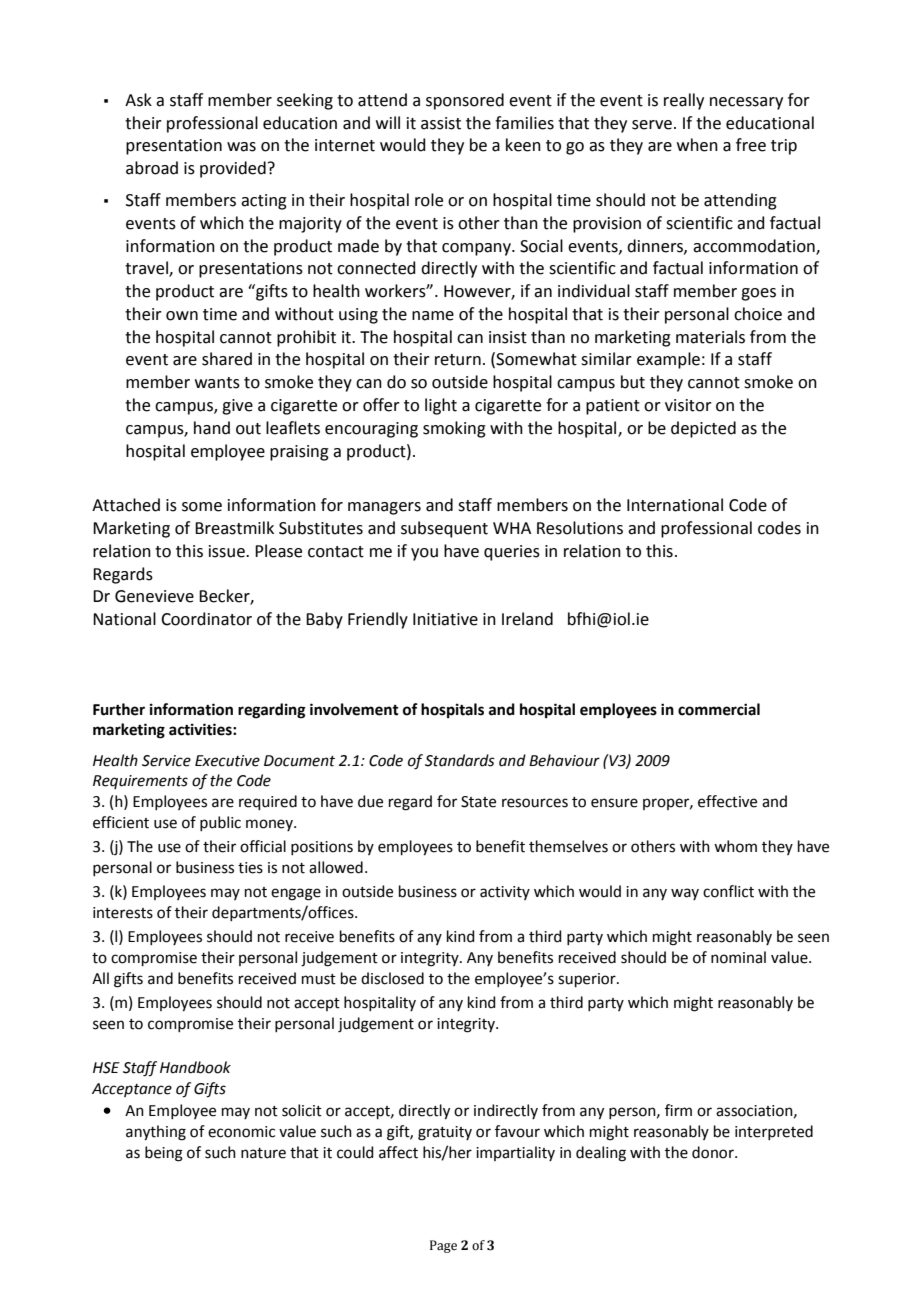  I want to click on Page, so click(443, 1246).
